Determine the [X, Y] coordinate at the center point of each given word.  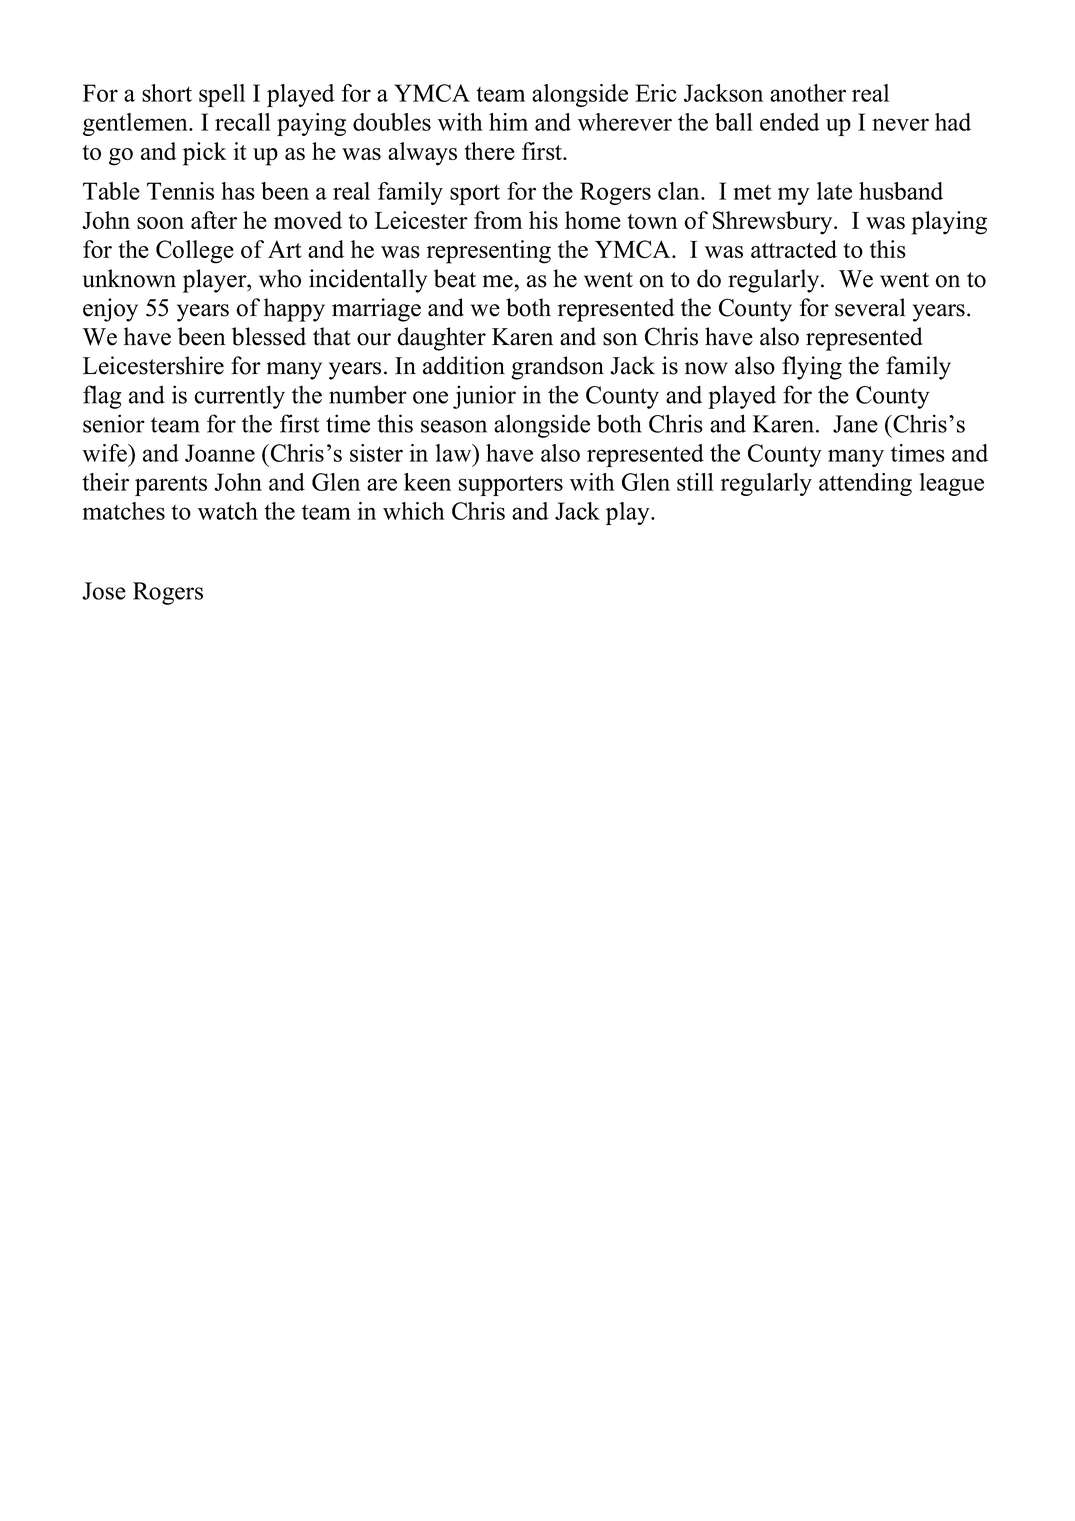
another [808, 93]
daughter [441, 339]
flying [812, 368]
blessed [269, 336]
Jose [104, 591]
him [508, 122]
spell [222, 95]
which [414, 511]
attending [865, 484]
